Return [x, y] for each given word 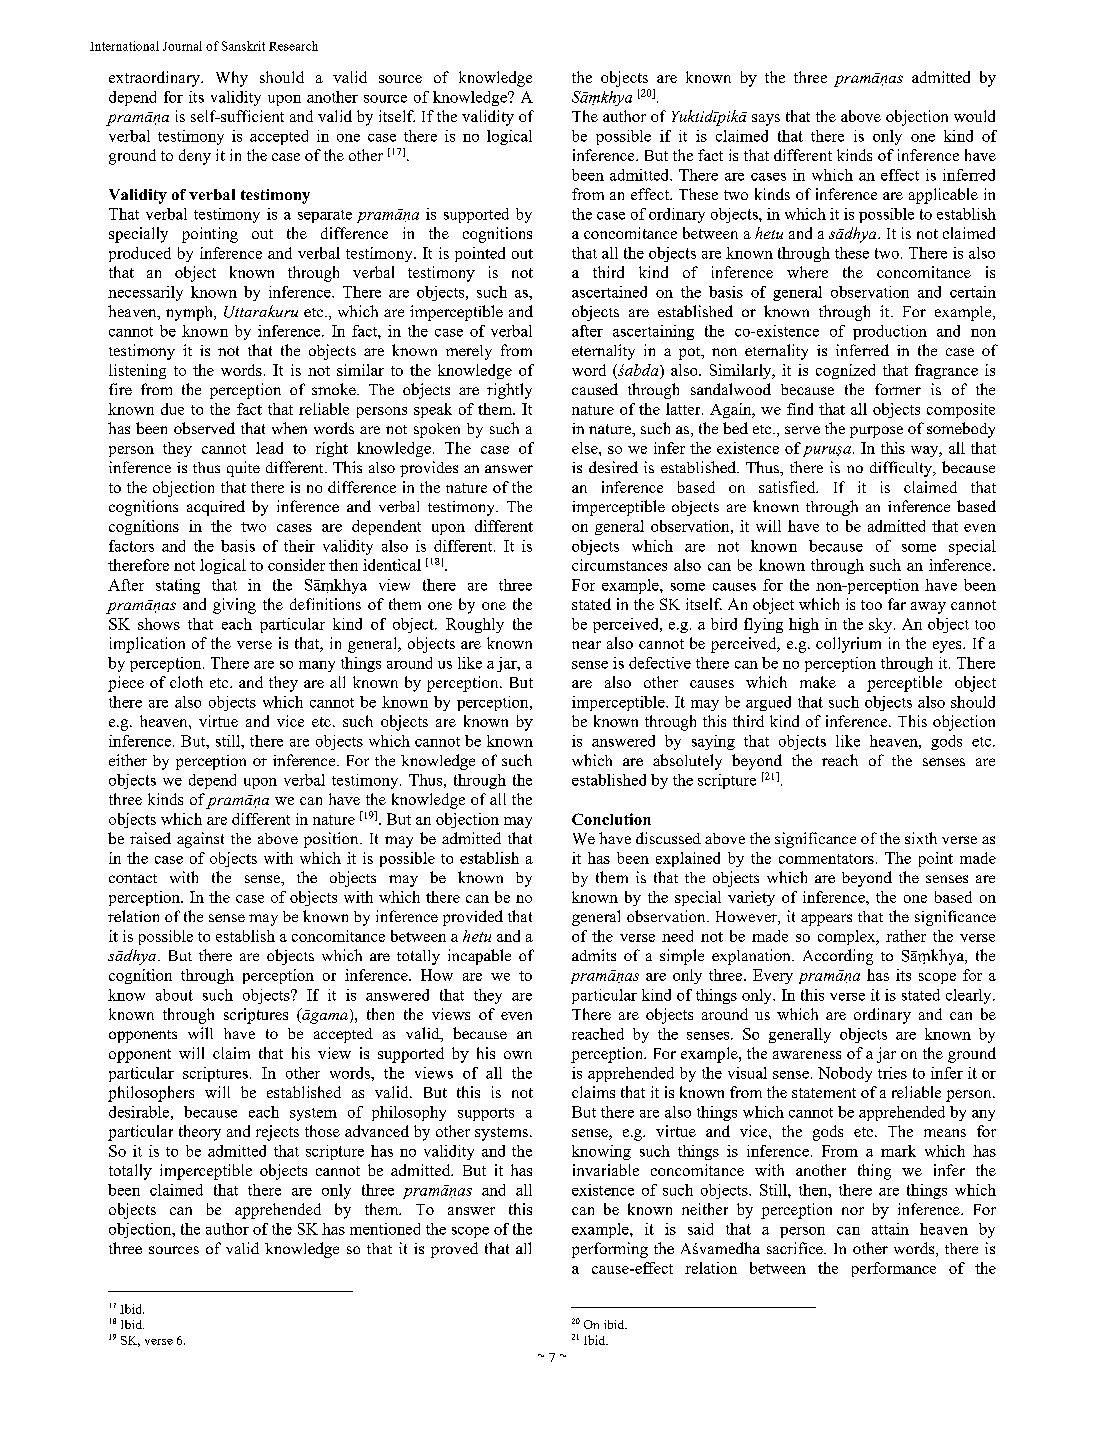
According [838, 957]
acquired [216, 508]
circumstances [619, 565]
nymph [190, 313]
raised [150, 838]
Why [232, 79]
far [897, 604]
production [890, 332]
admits [594, 955]
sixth [921, 838]
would [974, 116]
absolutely [687, 762]
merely [469, 352]
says [766, 120]
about [174, 995]
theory [200, 1133]
